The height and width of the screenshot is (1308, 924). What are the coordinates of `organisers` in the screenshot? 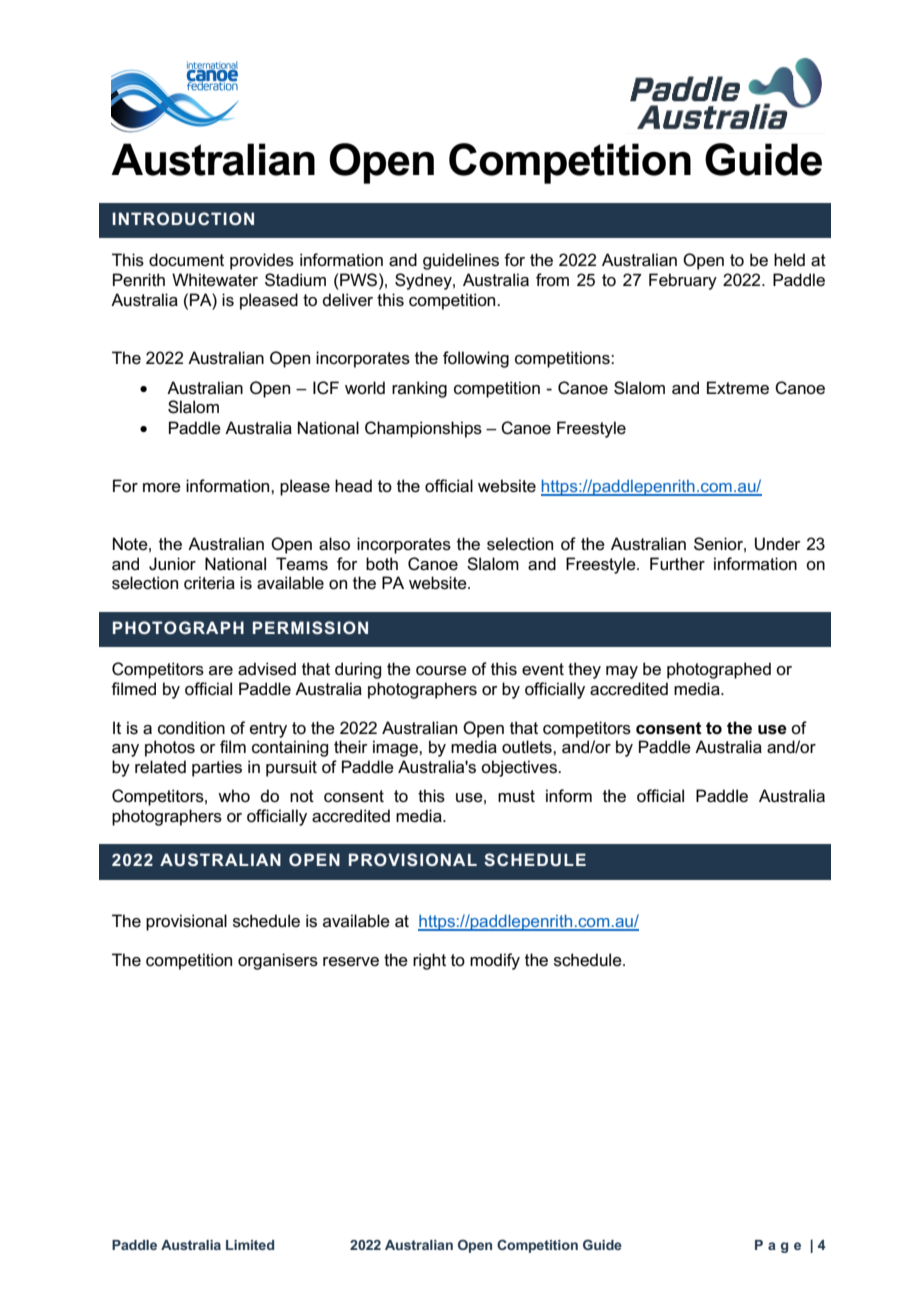 It's located at (278, 961).
